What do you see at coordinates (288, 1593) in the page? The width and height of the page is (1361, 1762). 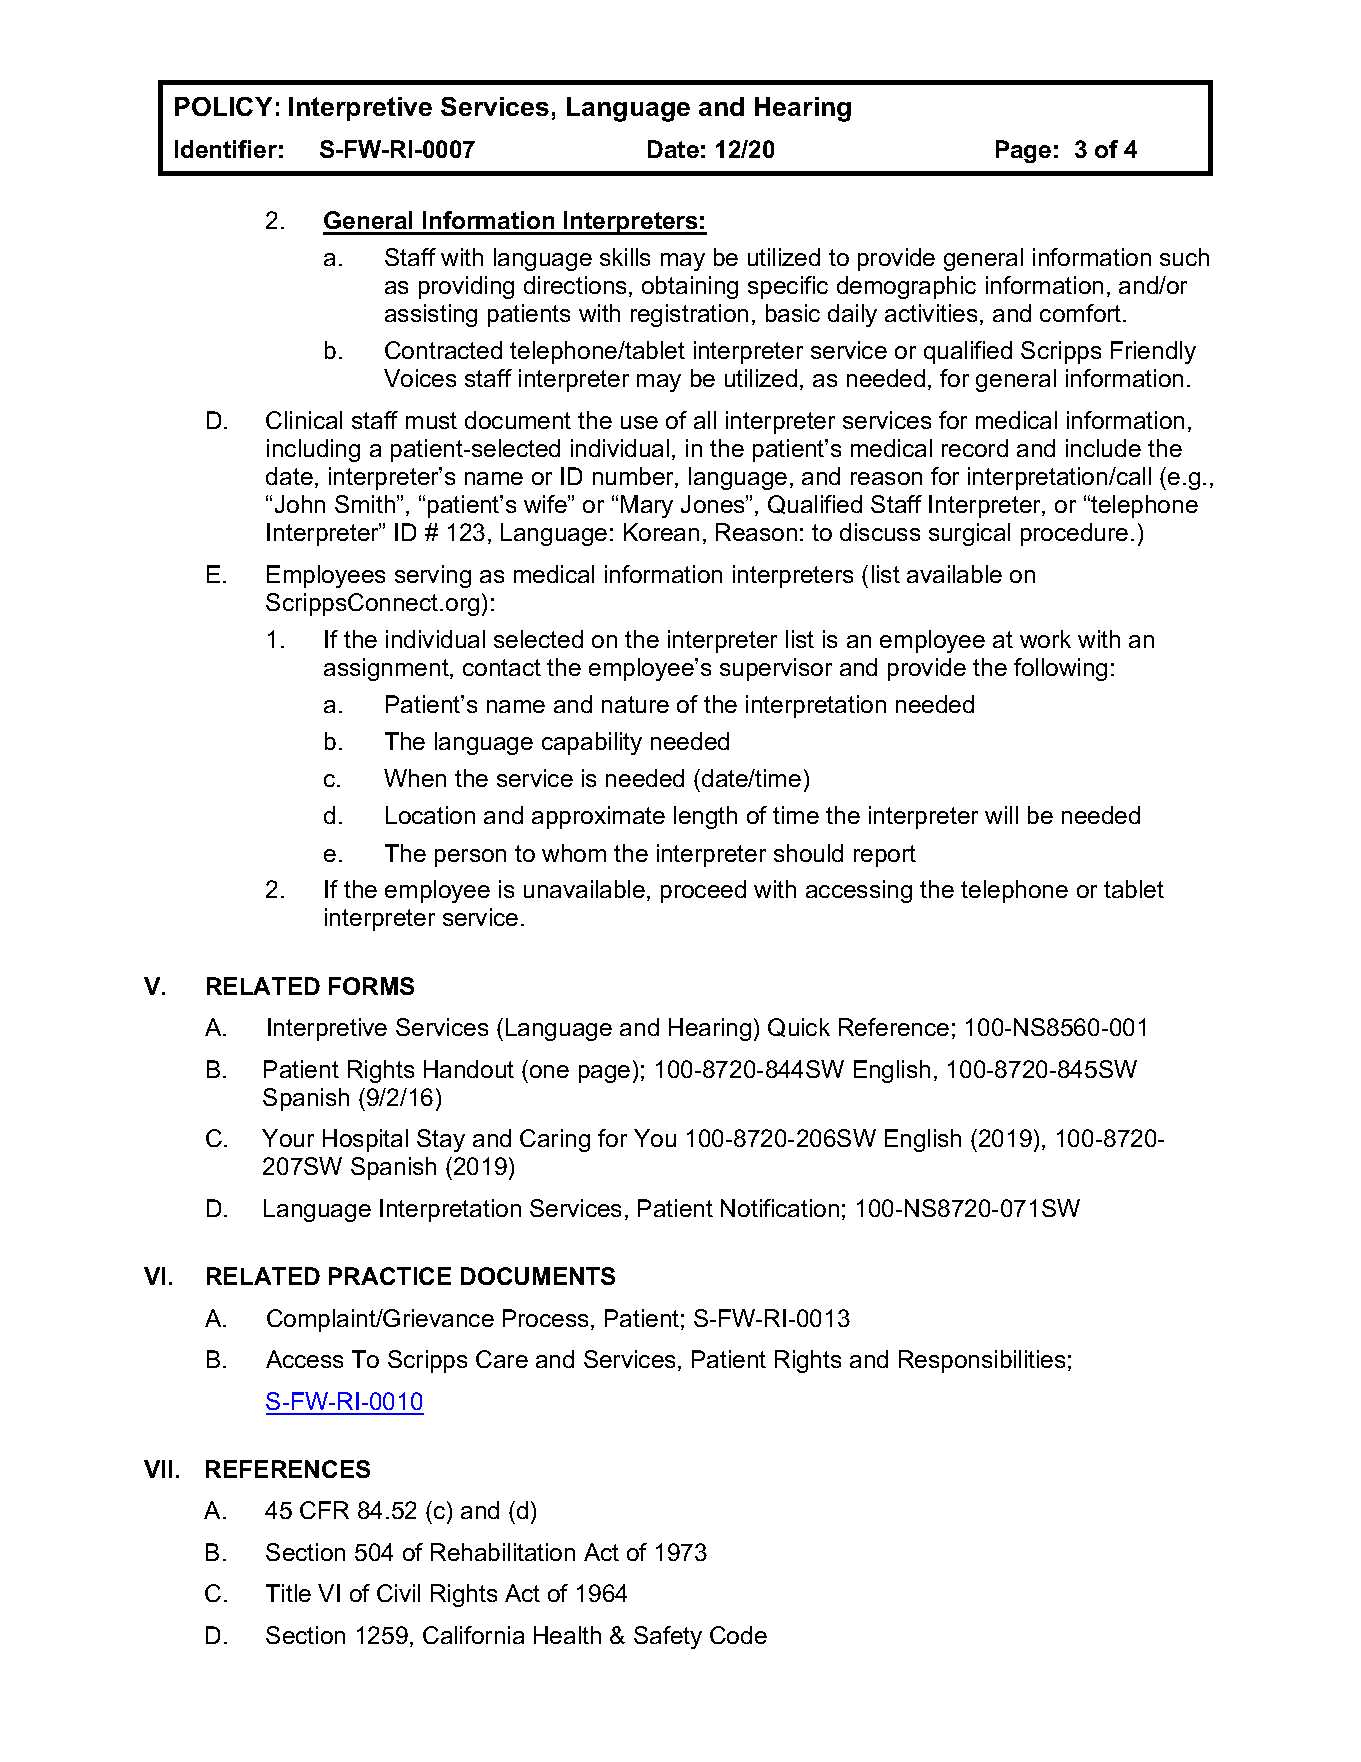 I see `Title` at bounding box center [288, 1593].
